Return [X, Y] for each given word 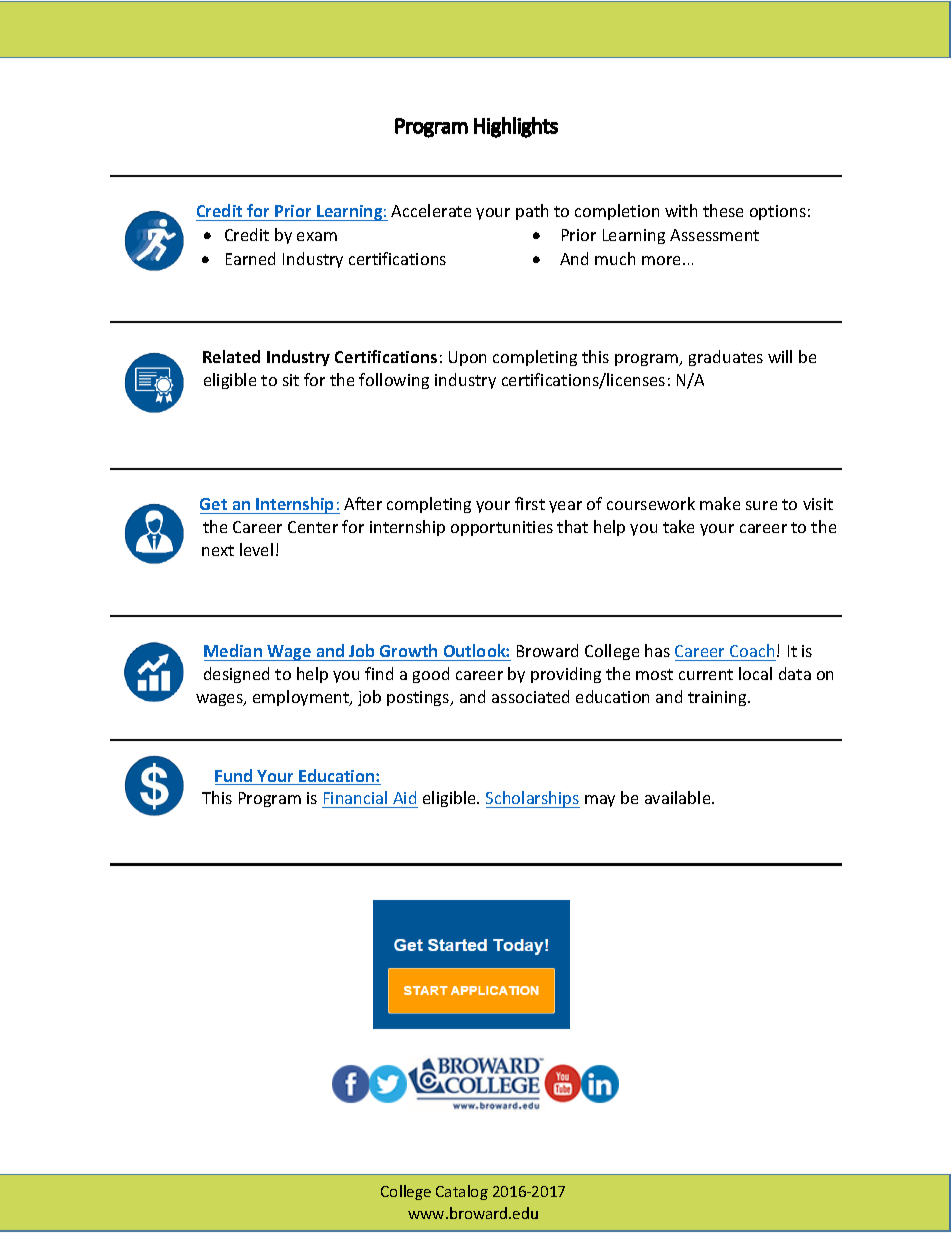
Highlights [516, 127]
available [679, 797]
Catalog [462, 1192]
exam [317, 236]
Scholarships [533, 799]
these [723, 210]
